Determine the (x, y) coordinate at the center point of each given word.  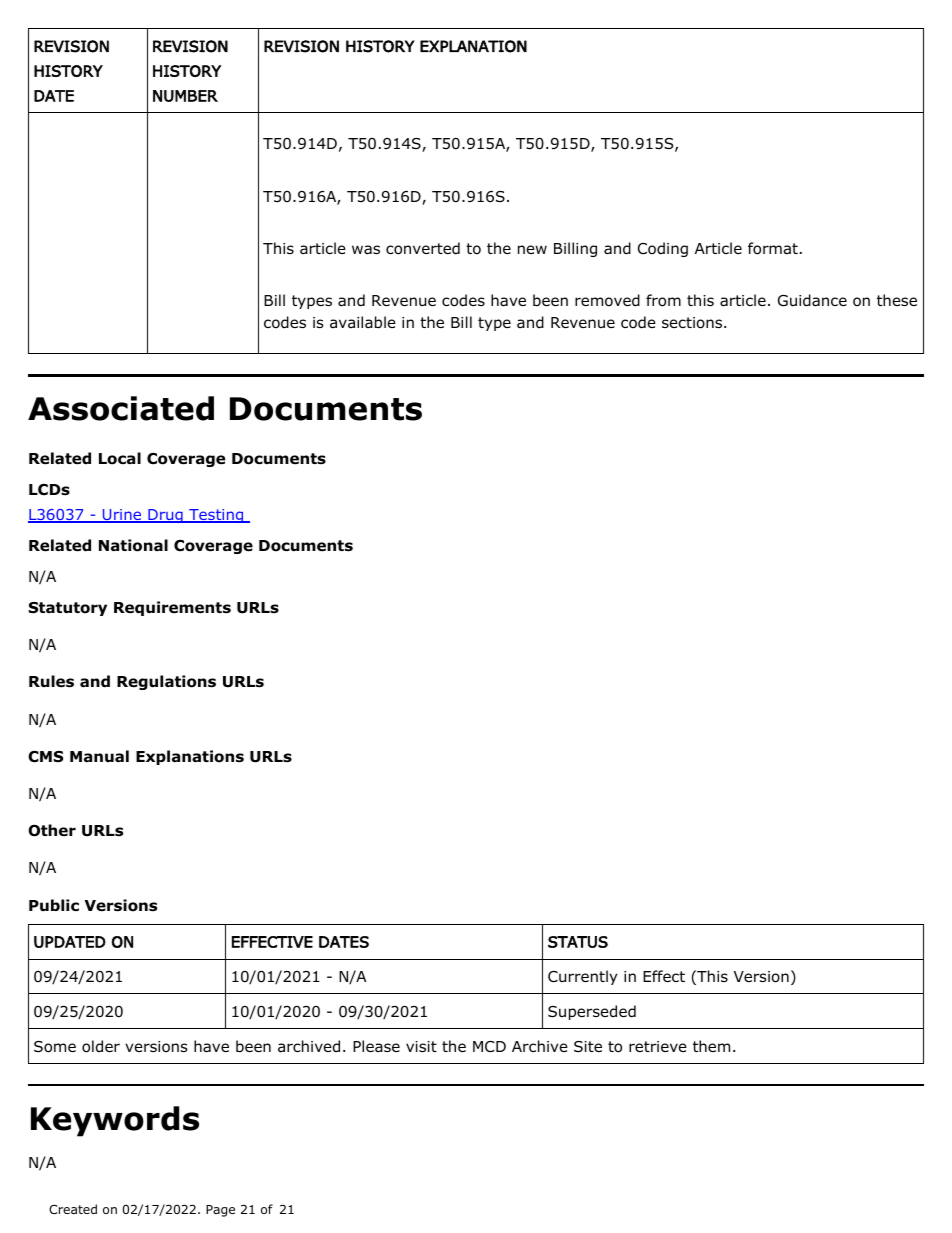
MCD (489, 1046)
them (711, 1046)
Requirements (172, 608)
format (773, 248)
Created (73, 1209)
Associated (121, 408)
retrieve (658, 1046)
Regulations (166, 682)
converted (423, 248)
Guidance (812, 300)
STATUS (578, 942)
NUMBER (185, 96)
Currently (582, 977)
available (363, 322)
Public (54, 905)
